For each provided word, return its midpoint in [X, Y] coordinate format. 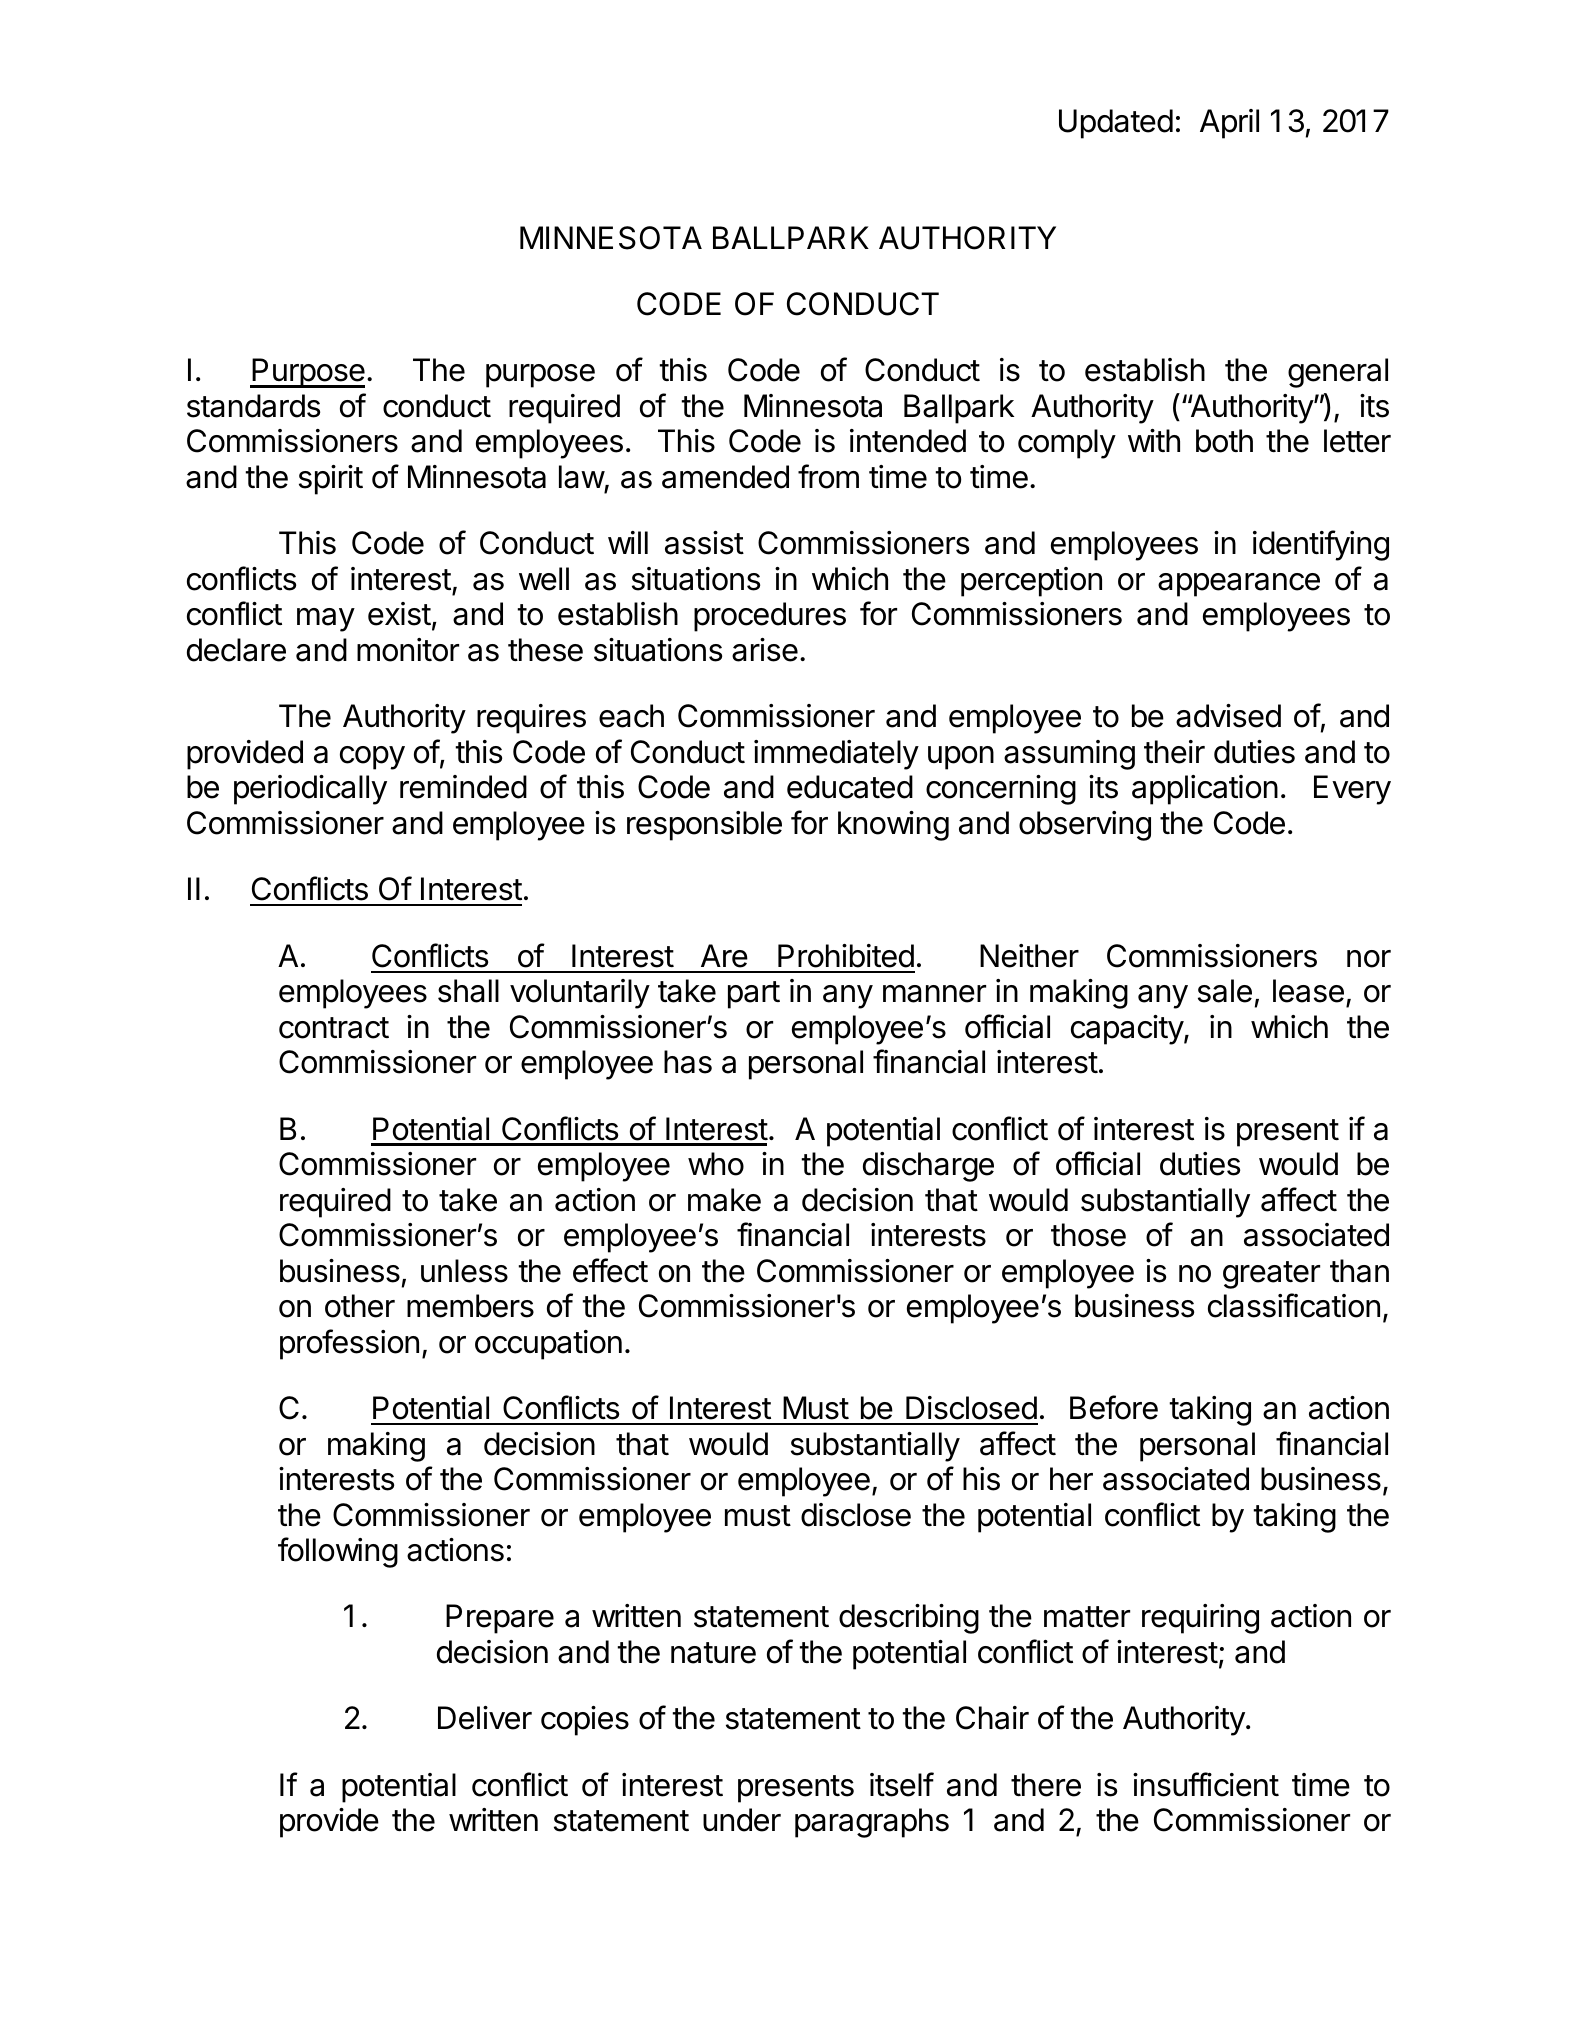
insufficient [1206, 1784]
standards [253, 406]
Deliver [485, 1718]
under [742, 1820]
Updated [1116, 124]
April [1229, 124]
